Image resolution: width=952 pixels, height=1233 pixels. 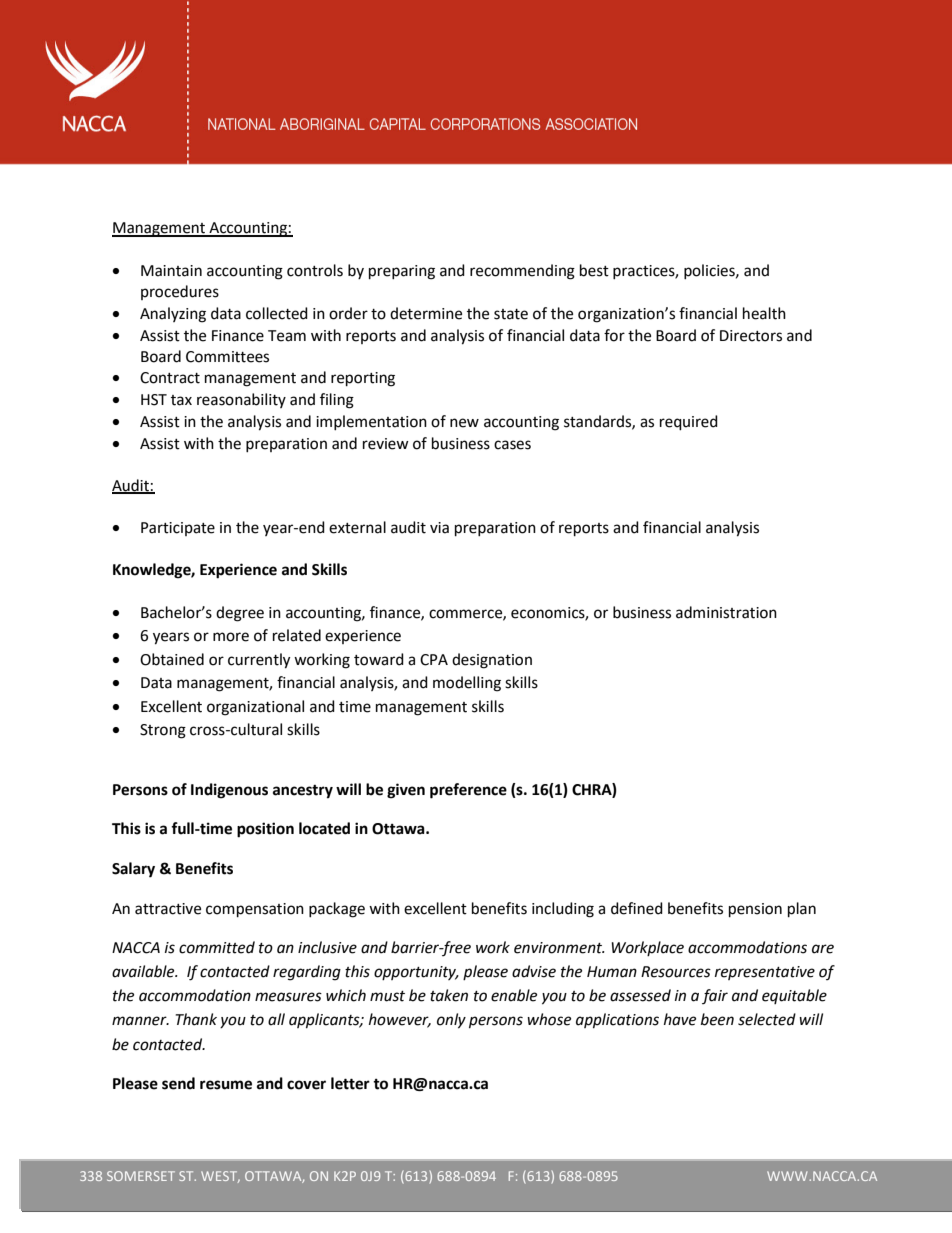 I want to click on procedures, so click(x=180, y=292).
